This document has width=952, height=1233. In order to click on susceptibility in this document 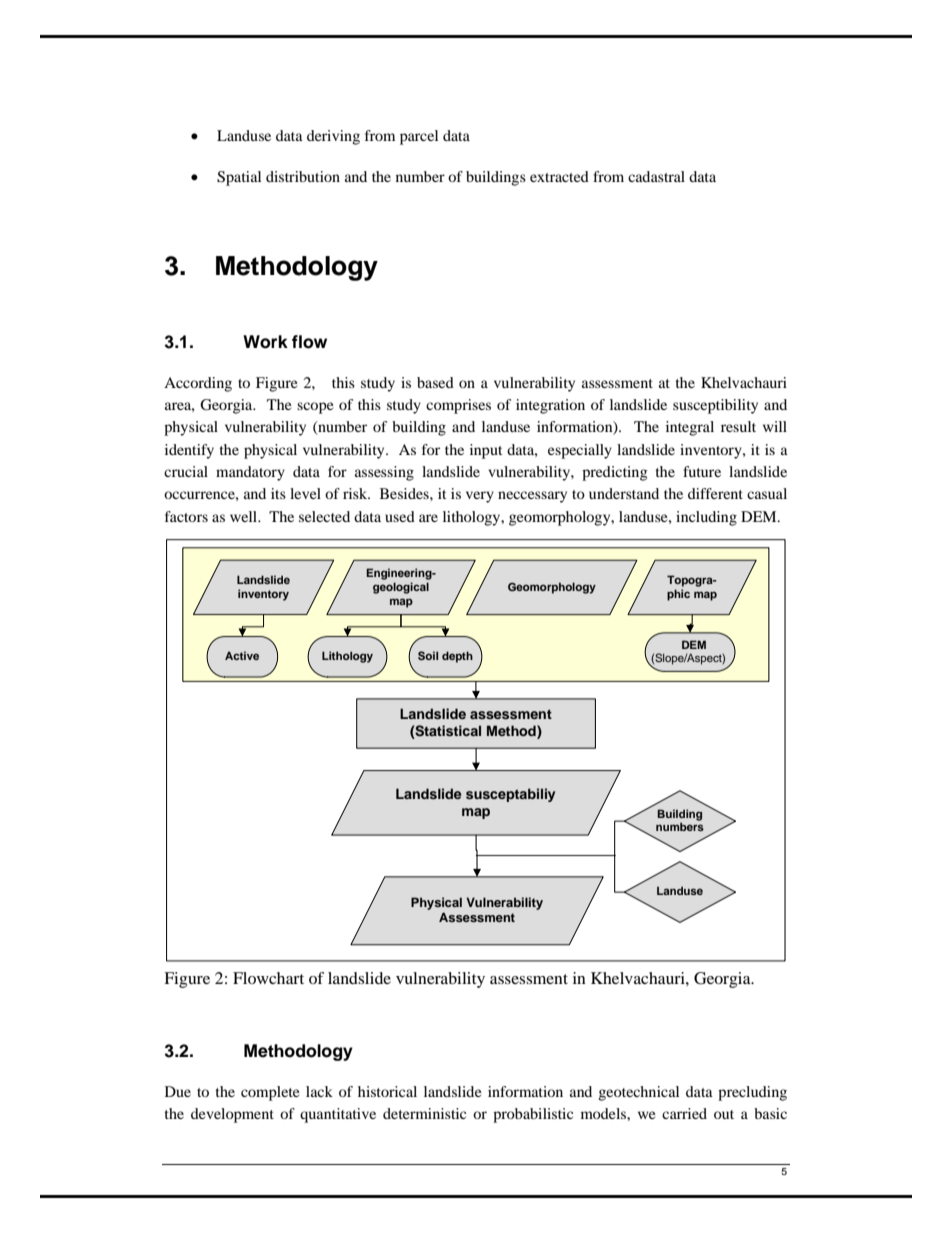, I will do `click(715, 406)`.
